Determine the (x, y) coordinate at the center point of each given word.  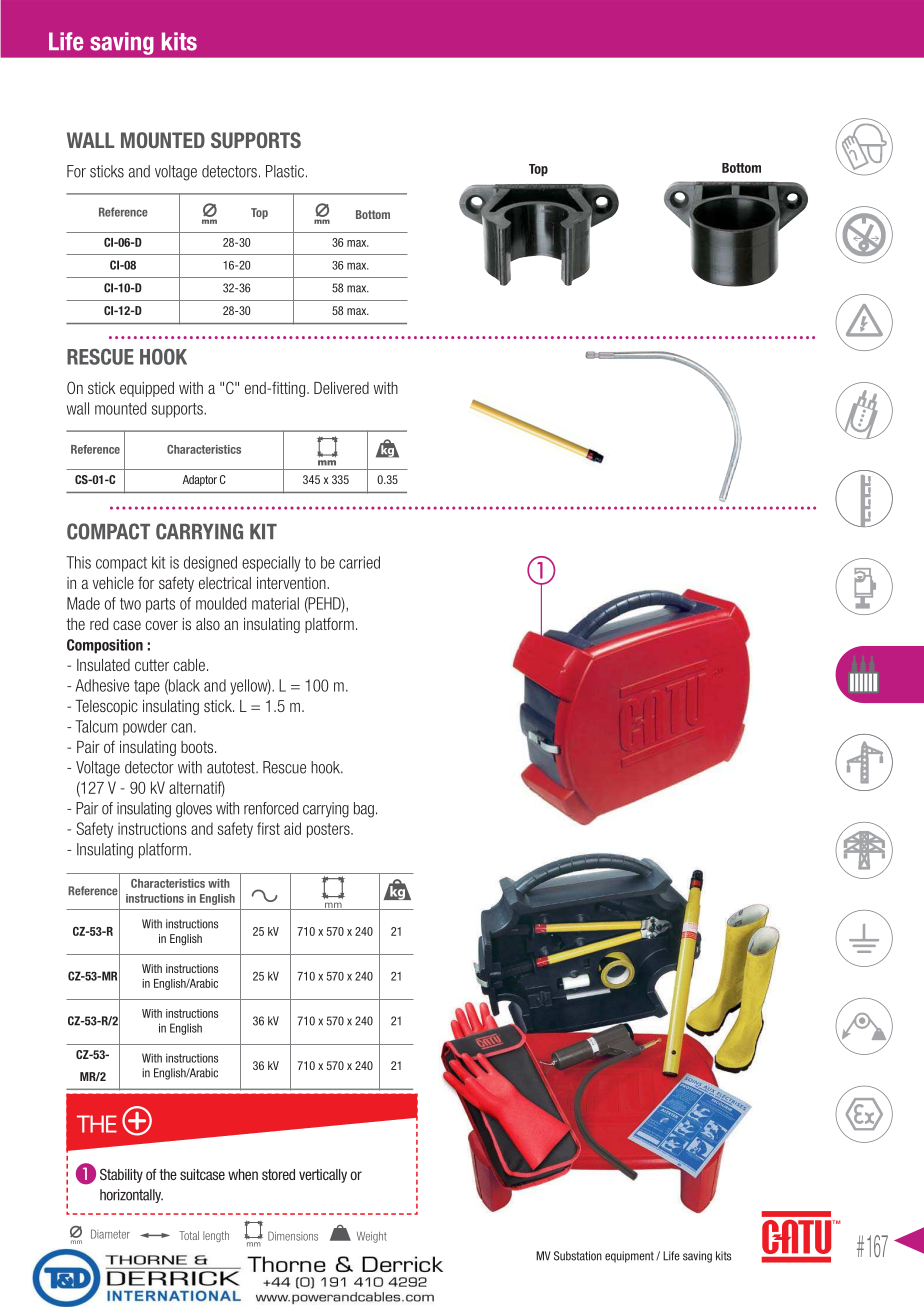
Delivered (341, 388)
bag (364, 810)
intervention (292, 583)
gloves (194, 810)
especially (271, 564)
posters (329, 830)
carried (359, 562)
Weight (372, 1237)
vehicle (113, 583)
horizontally (131, 1196)
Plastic (285, 171)
